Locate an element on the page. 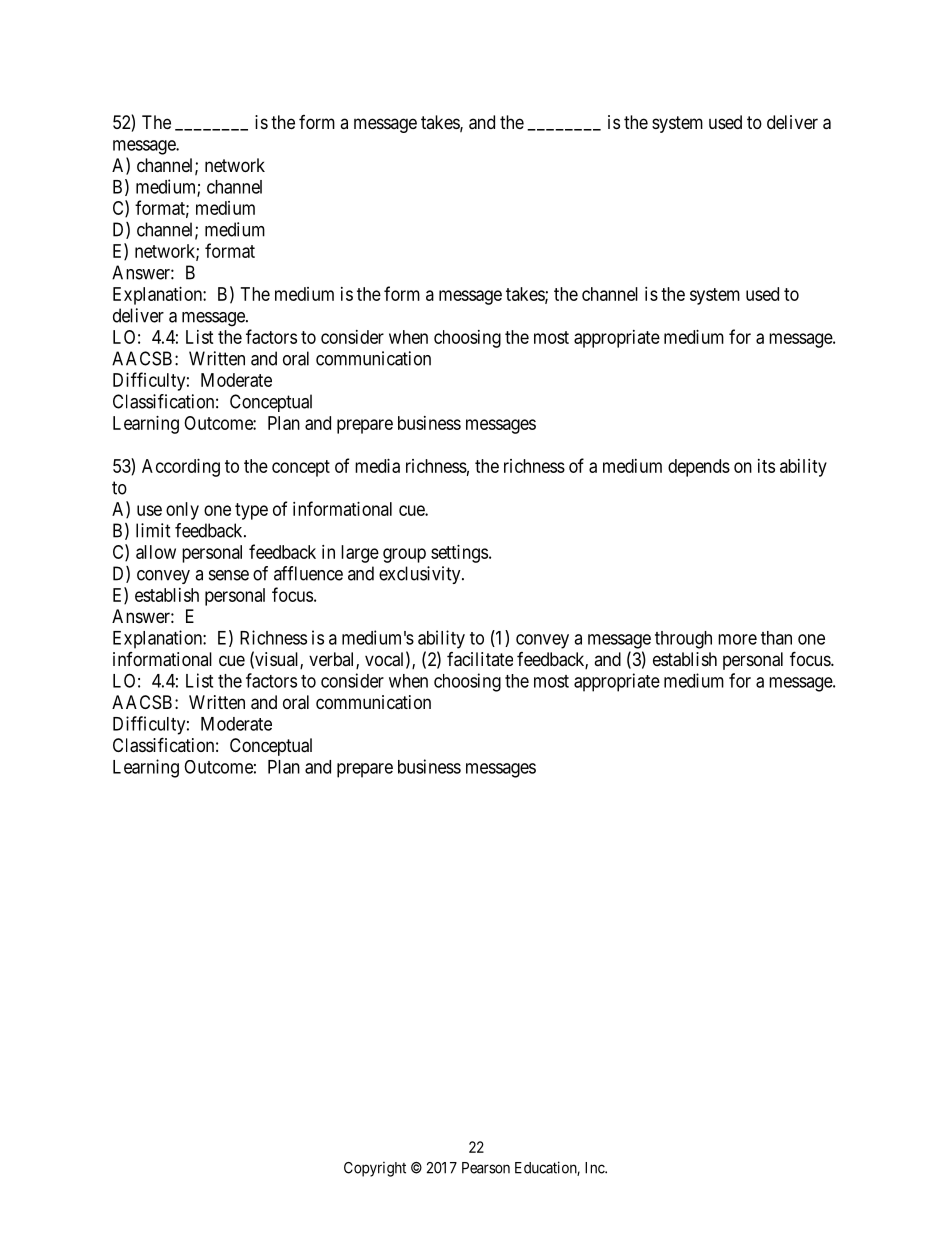 The height and width of the document is (1233, 952). Copyright is located at coordinates (375, 1169).
